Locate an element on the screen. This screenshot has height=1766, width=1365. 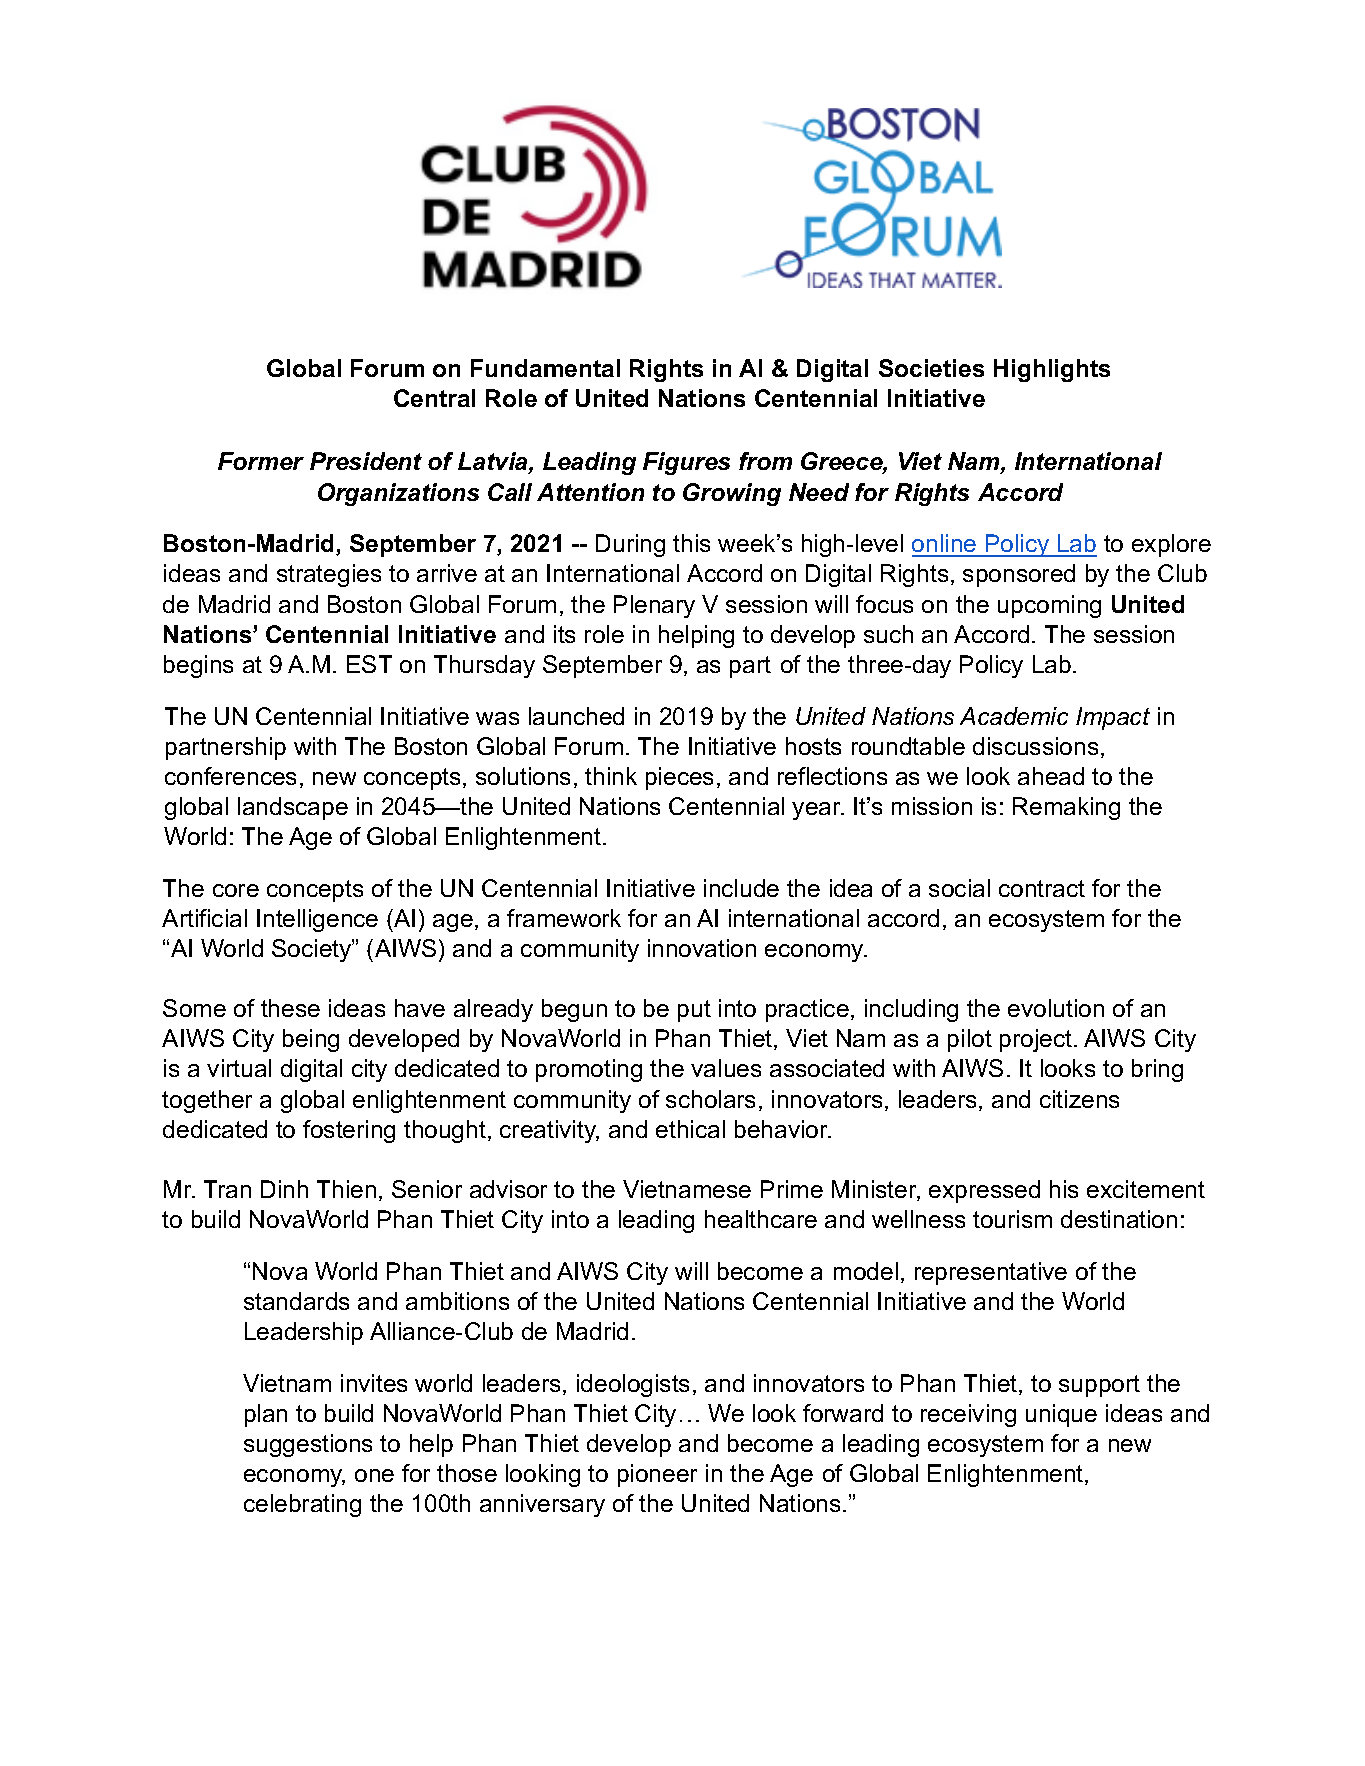
Intelligence is located at coordinates (317, 920).
